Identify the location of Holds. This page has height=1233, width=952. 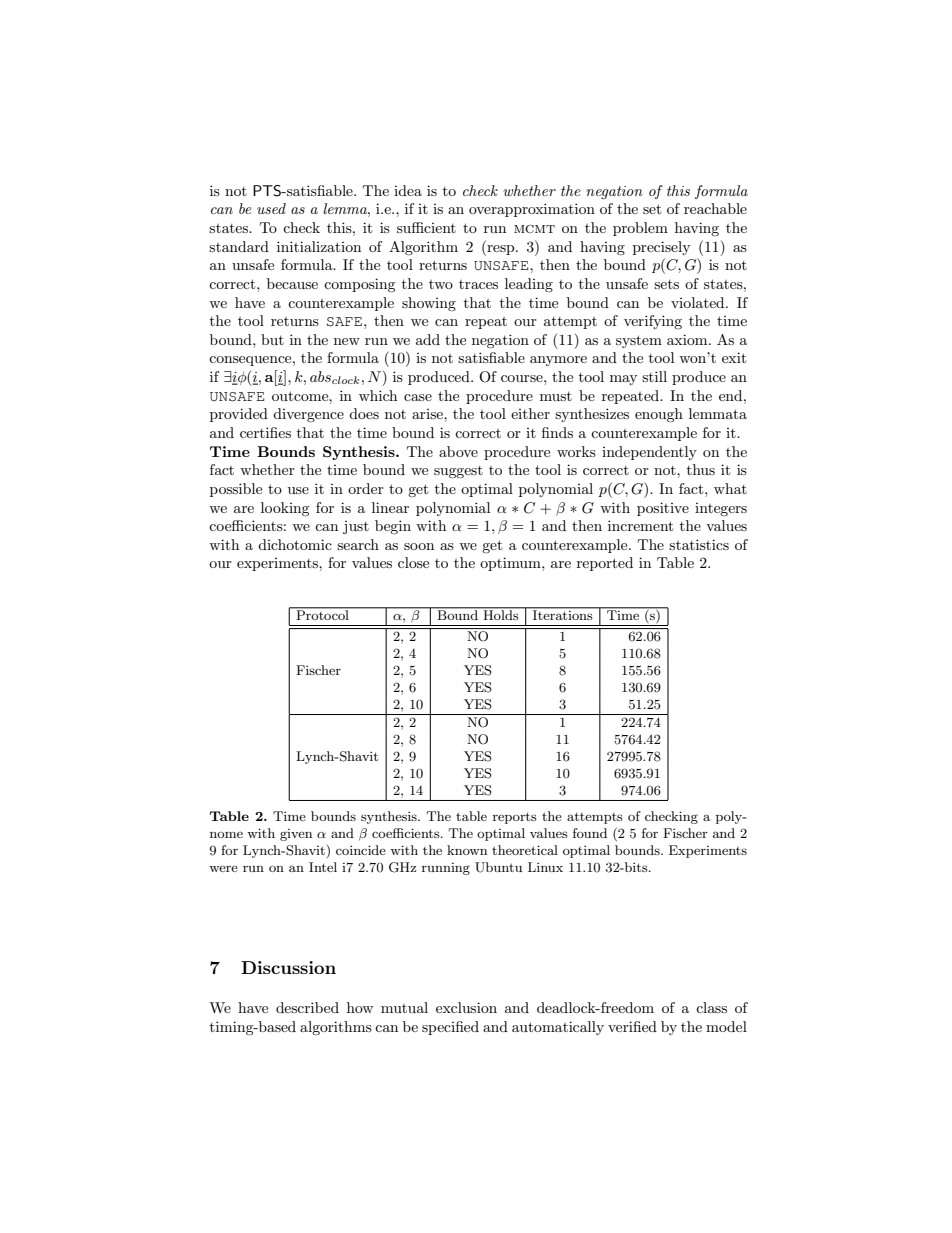
(501, 614).
